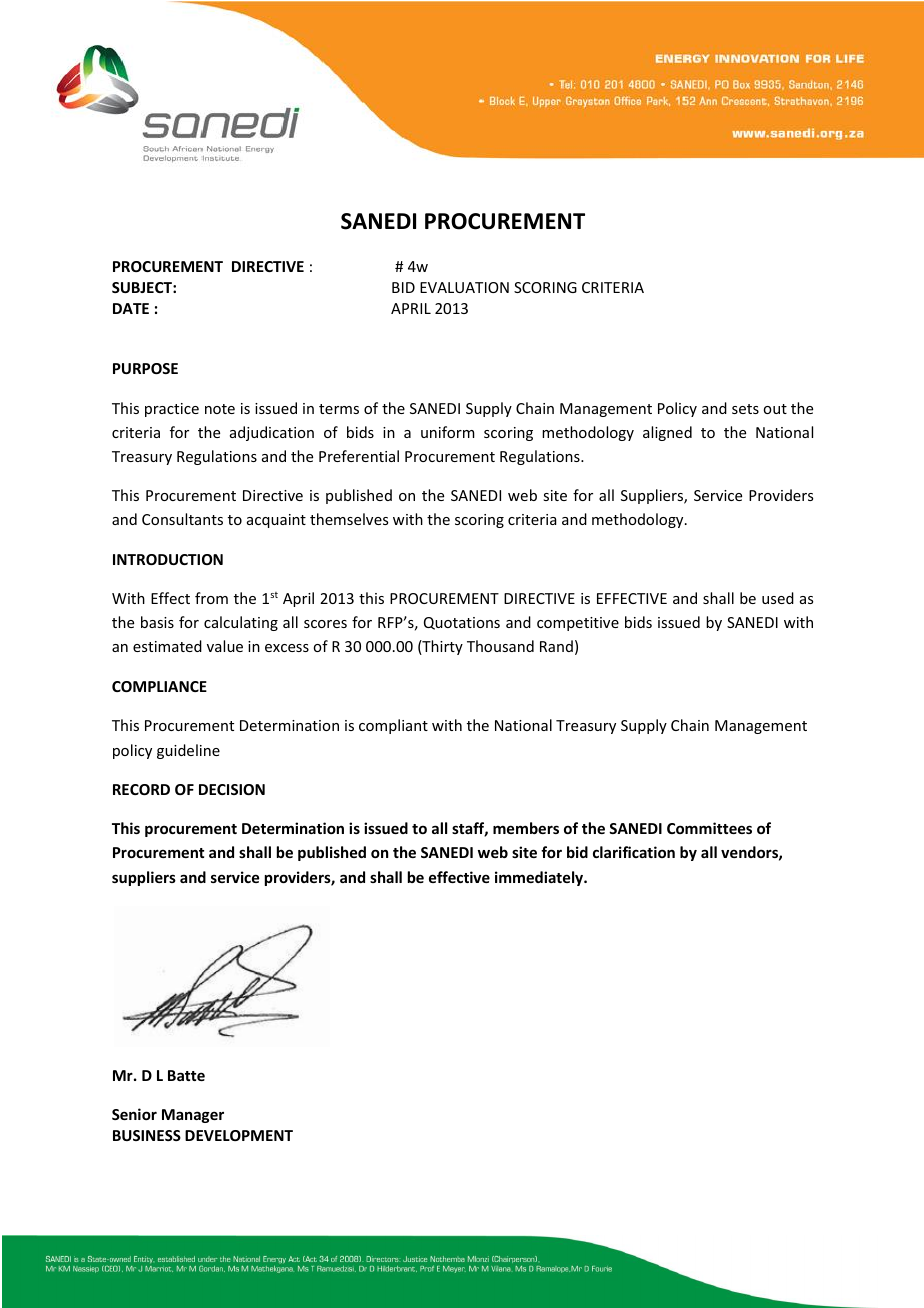  What do you see at coordinates (193, 1116) in the image?
I see `Manager` at bounding box center [193, 1116].
